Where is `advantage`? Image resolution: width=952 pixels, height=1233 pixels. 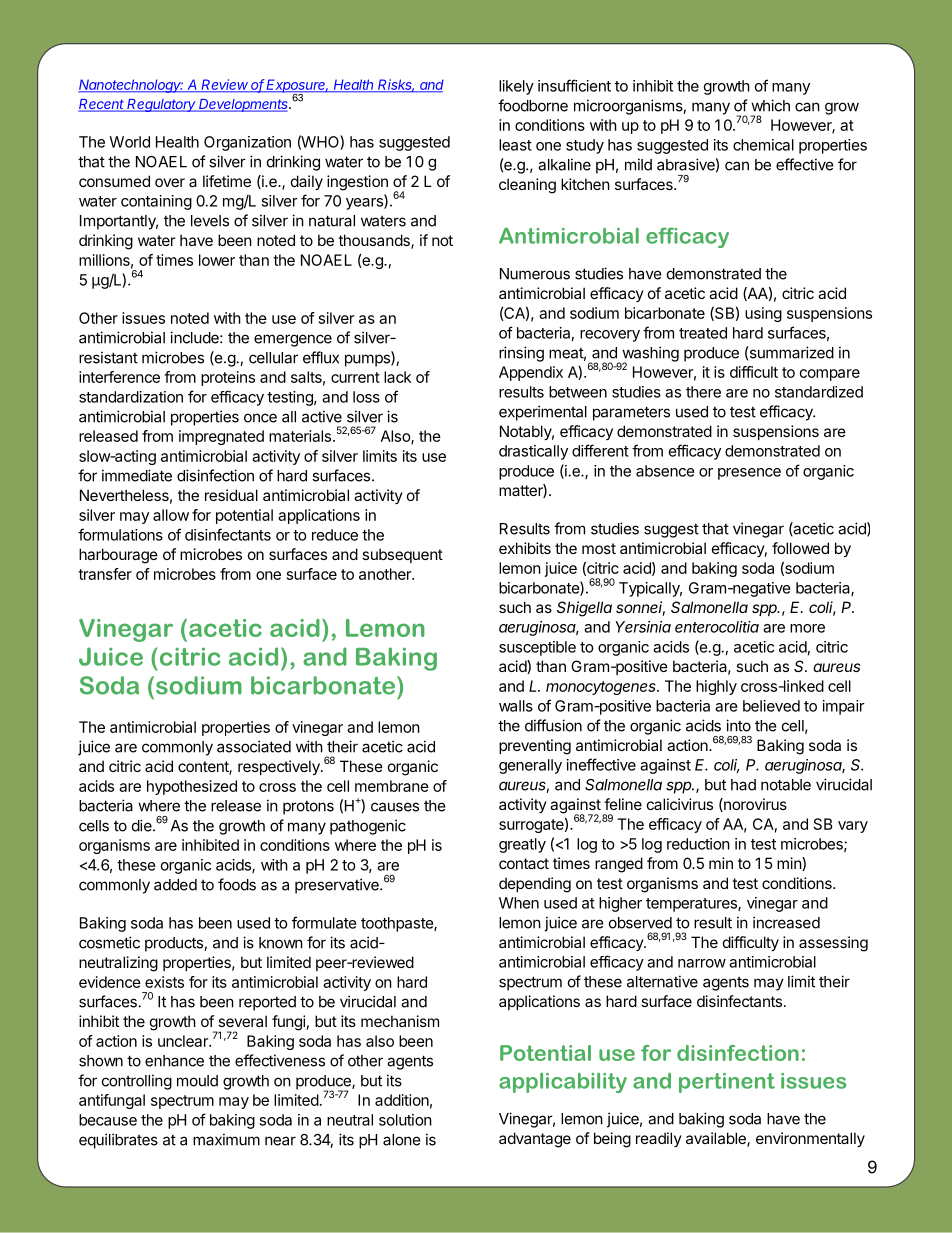 advantage is located at coordinates (535, 1140).
